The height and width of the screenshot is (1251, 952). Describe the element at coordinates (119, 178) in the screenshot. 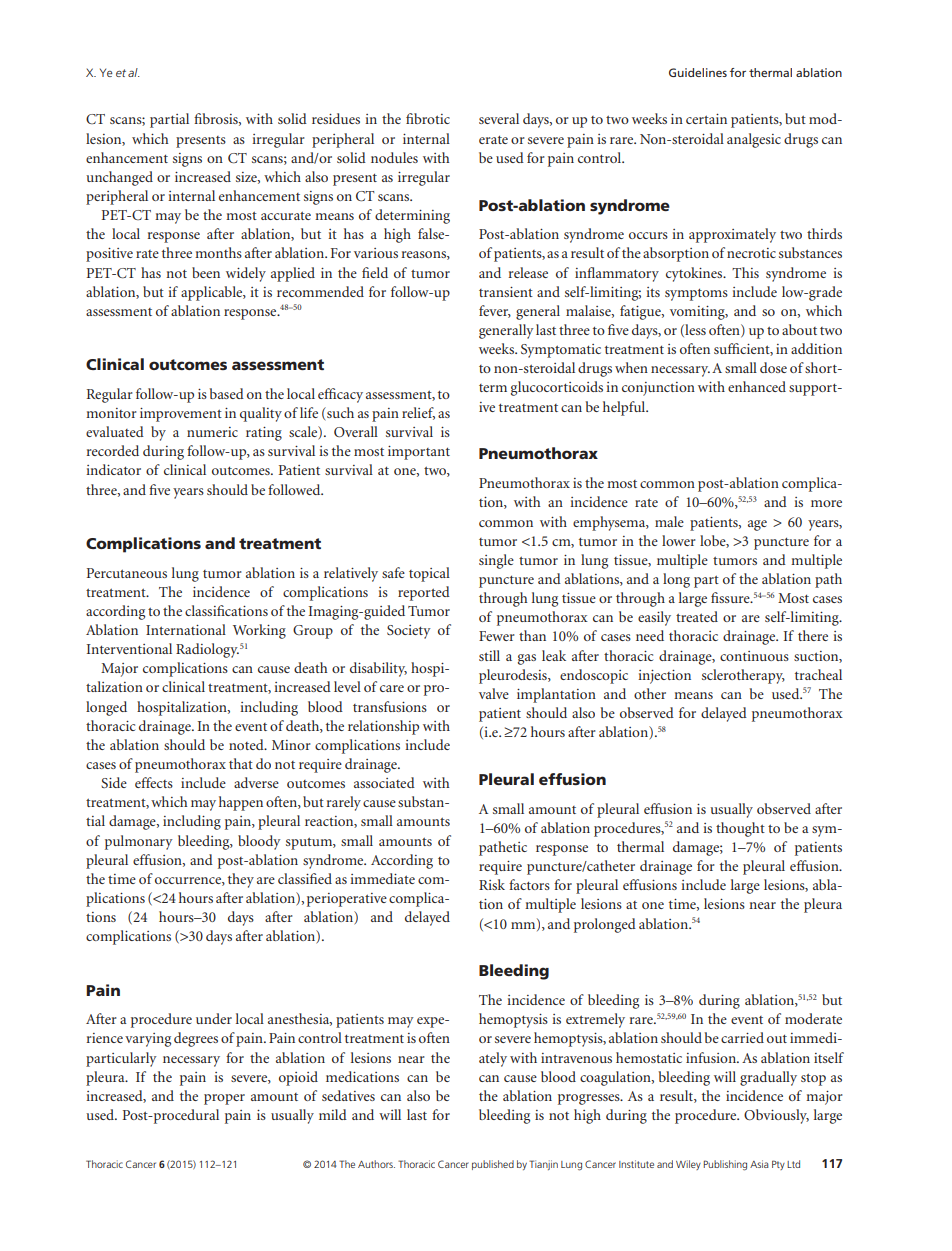

I see `unchanged` at that location.
